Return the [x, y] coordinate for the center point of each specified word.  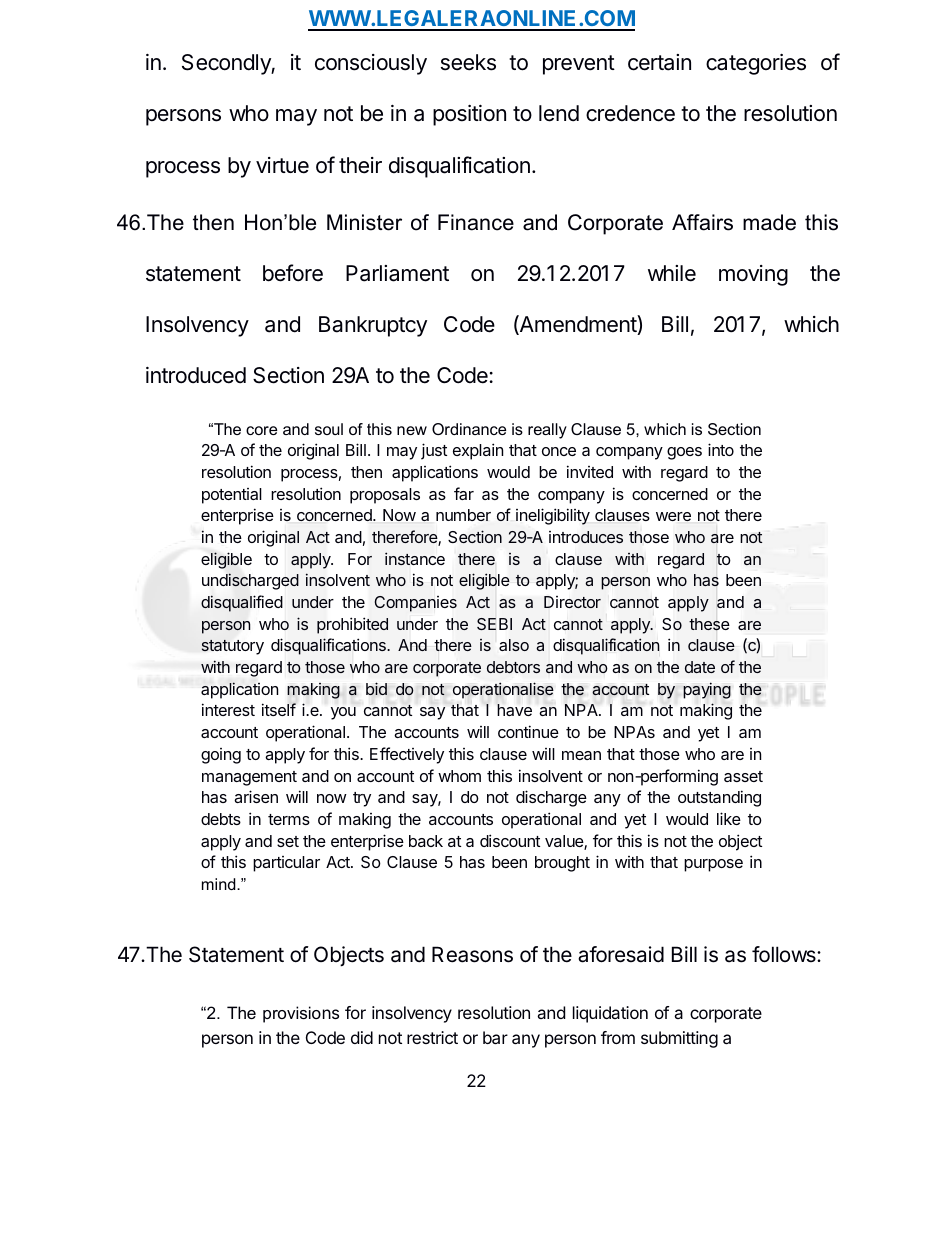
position [469, 115]
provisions [301, 1014]
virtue [282, 165]
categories [756, 64]
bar [495, 1037]
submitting [679, 1039]
